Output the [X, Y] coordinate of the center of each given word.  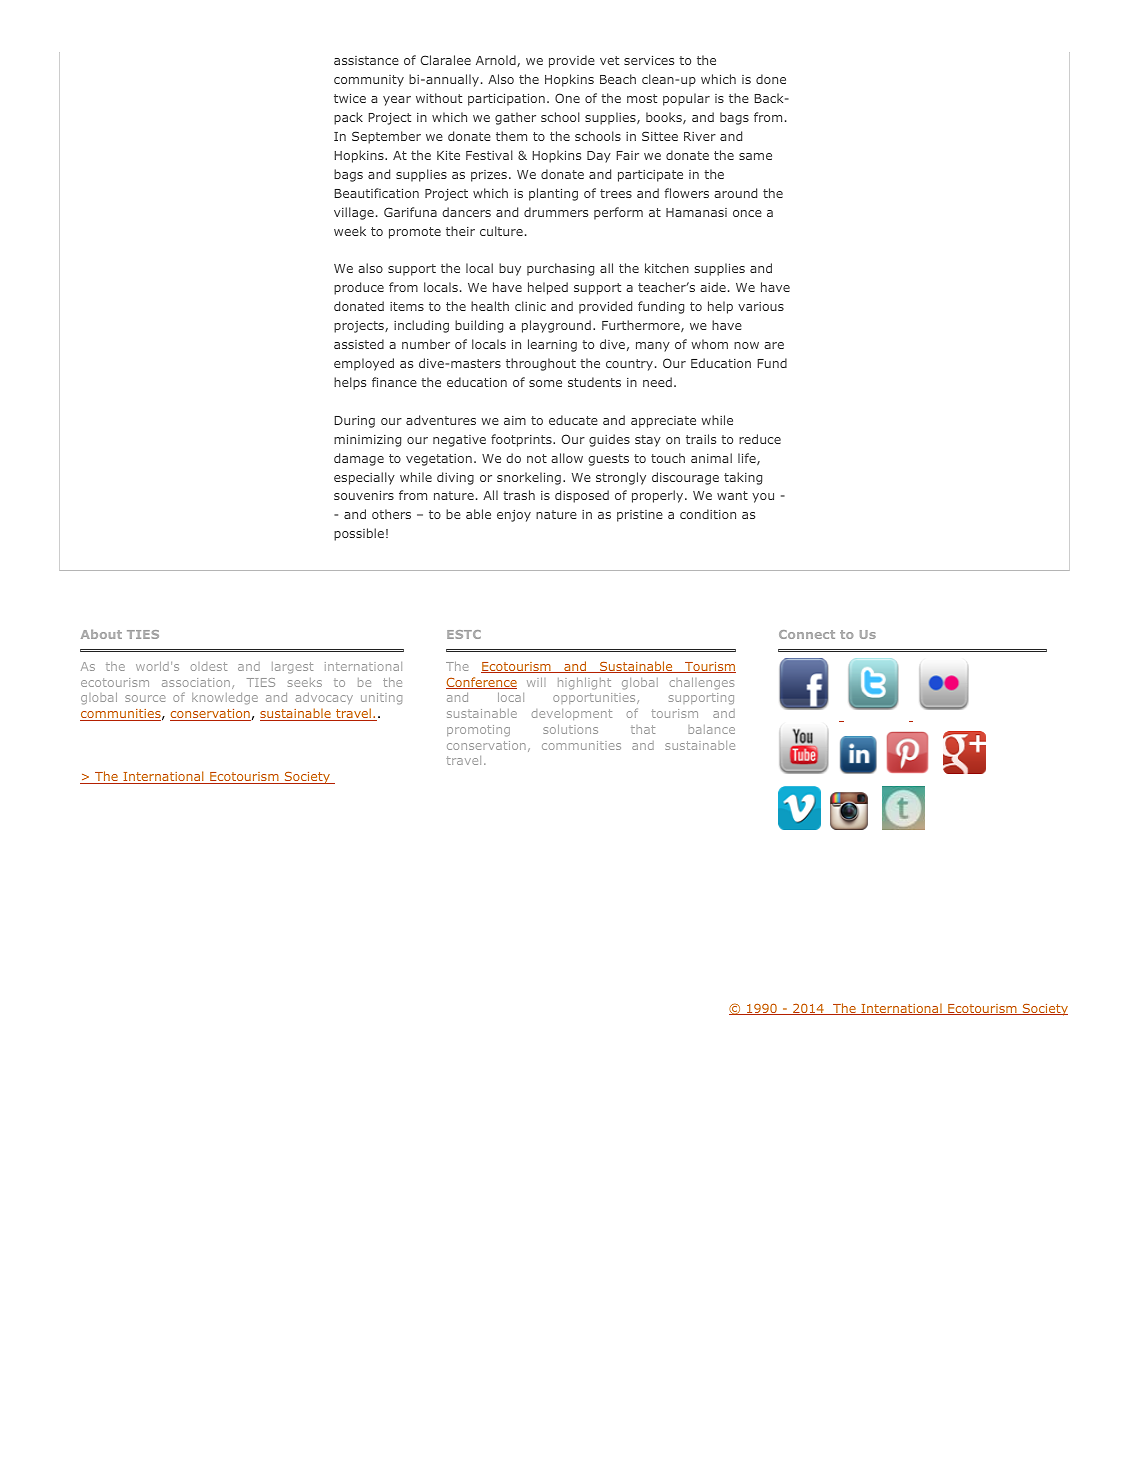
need [657, 382]
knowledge [225, 699]
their [460, 231]
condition [708, 514]
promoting [478, 731]
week [350, 231]
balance [711, 729]
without [439, 98]
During [354, 422]
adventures [441, 420]
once [747, 213]
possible [359, 534]
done [771, 79]
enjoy [514, 516]
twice [350, 98]
